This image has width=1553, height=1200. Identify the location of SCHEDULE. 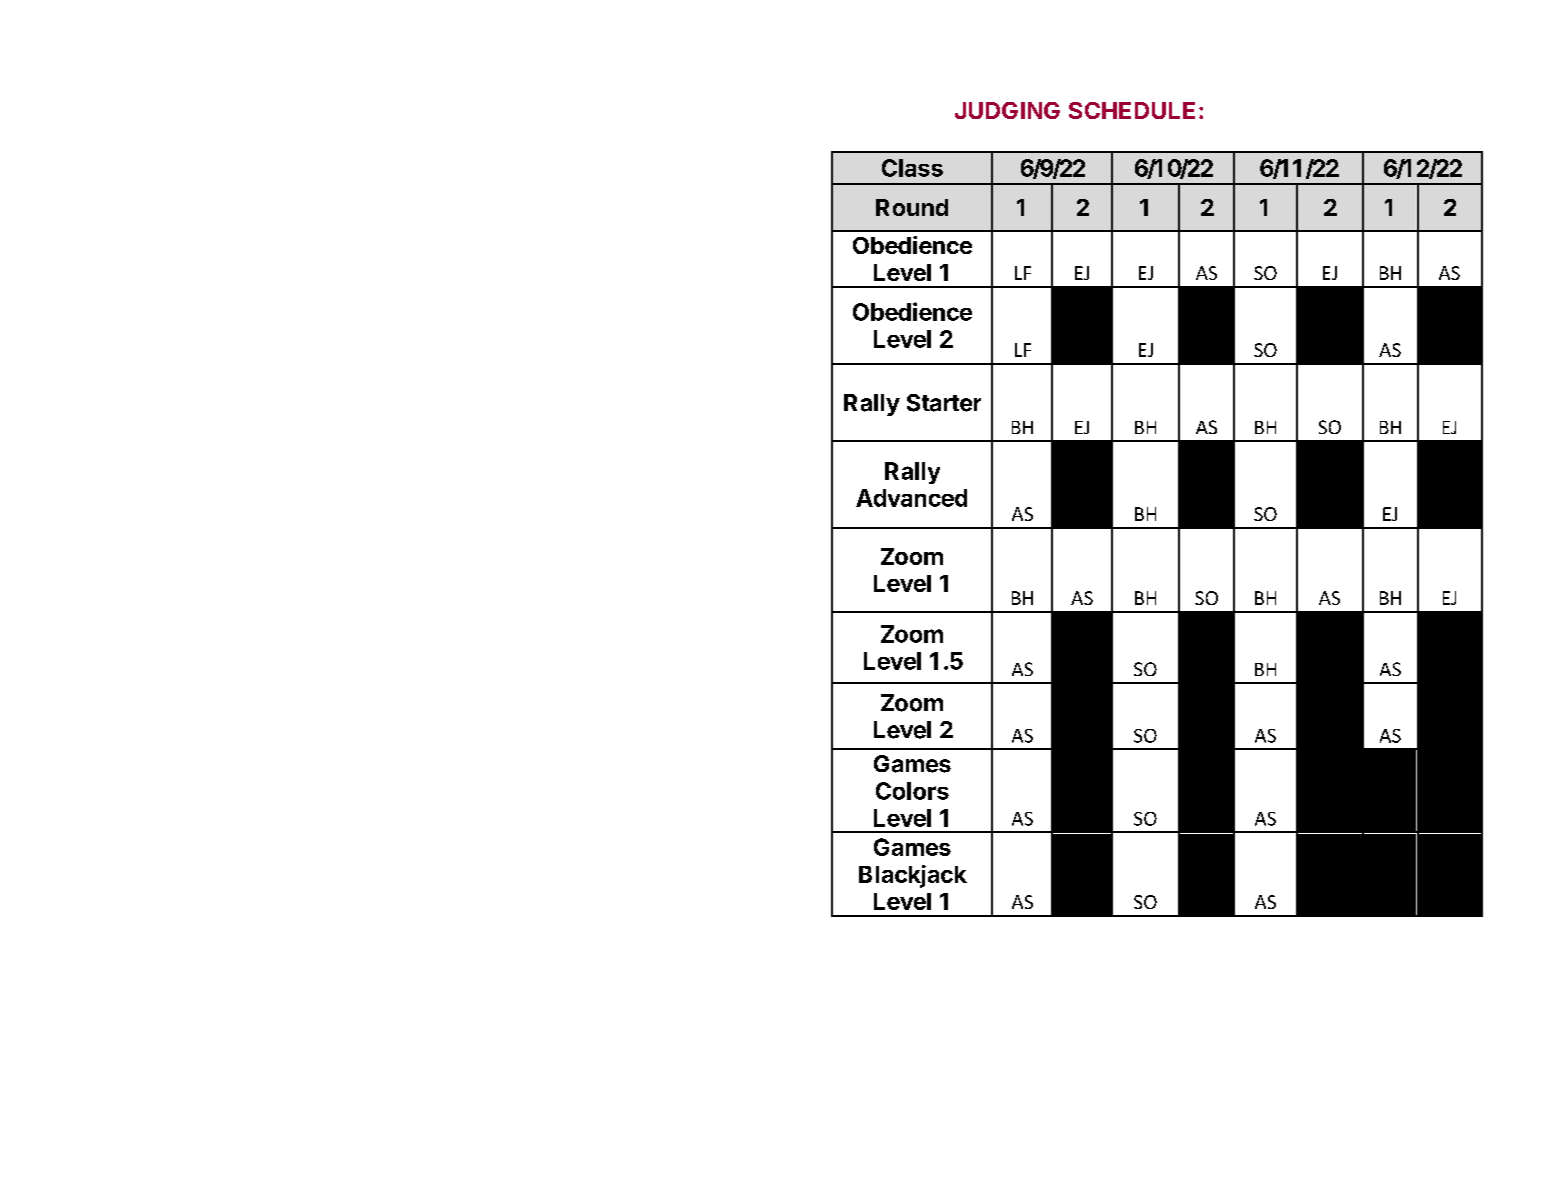
(1132, 110).
